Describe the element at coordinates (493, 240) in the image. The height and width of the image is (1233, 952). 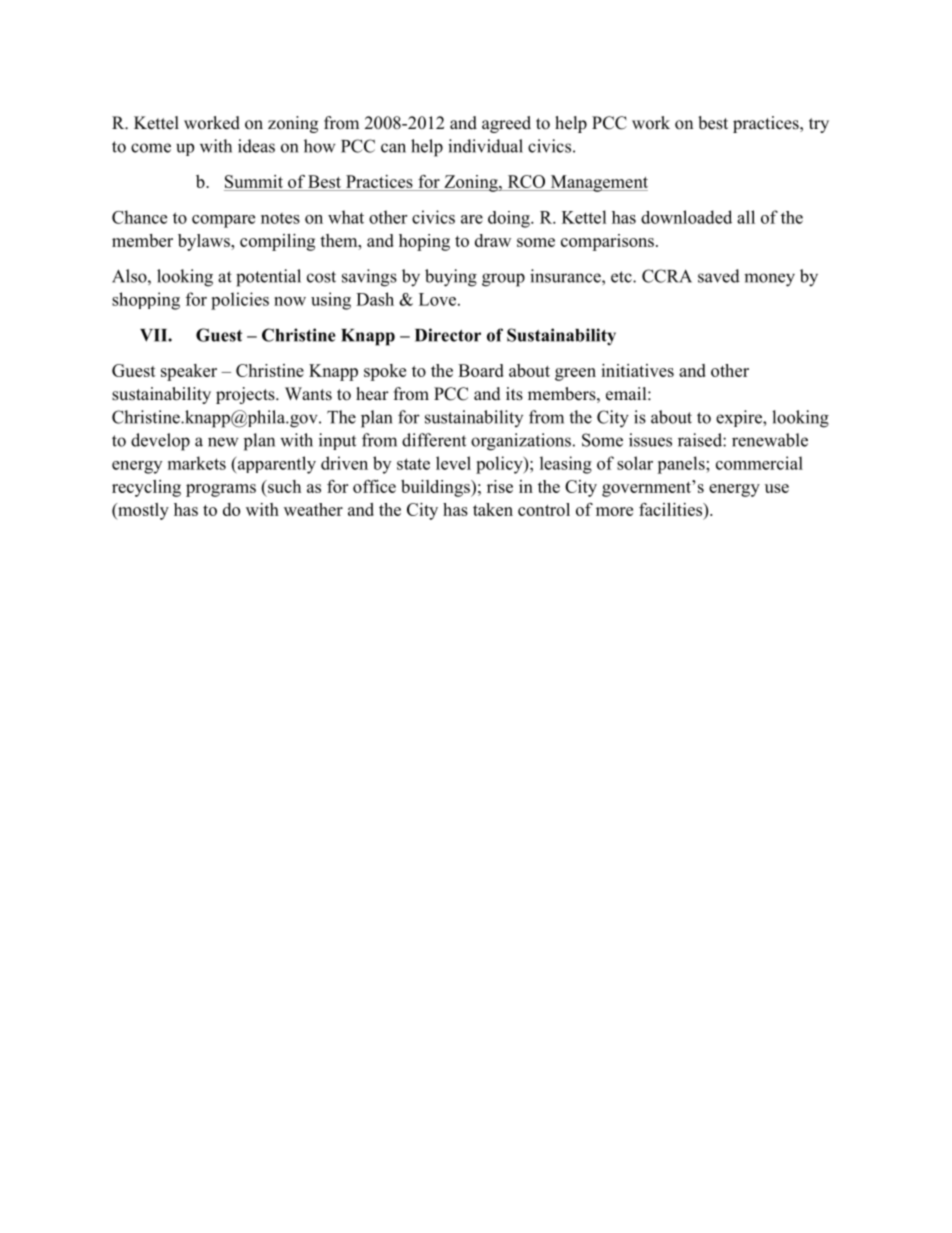
I see `draw` at that location.
